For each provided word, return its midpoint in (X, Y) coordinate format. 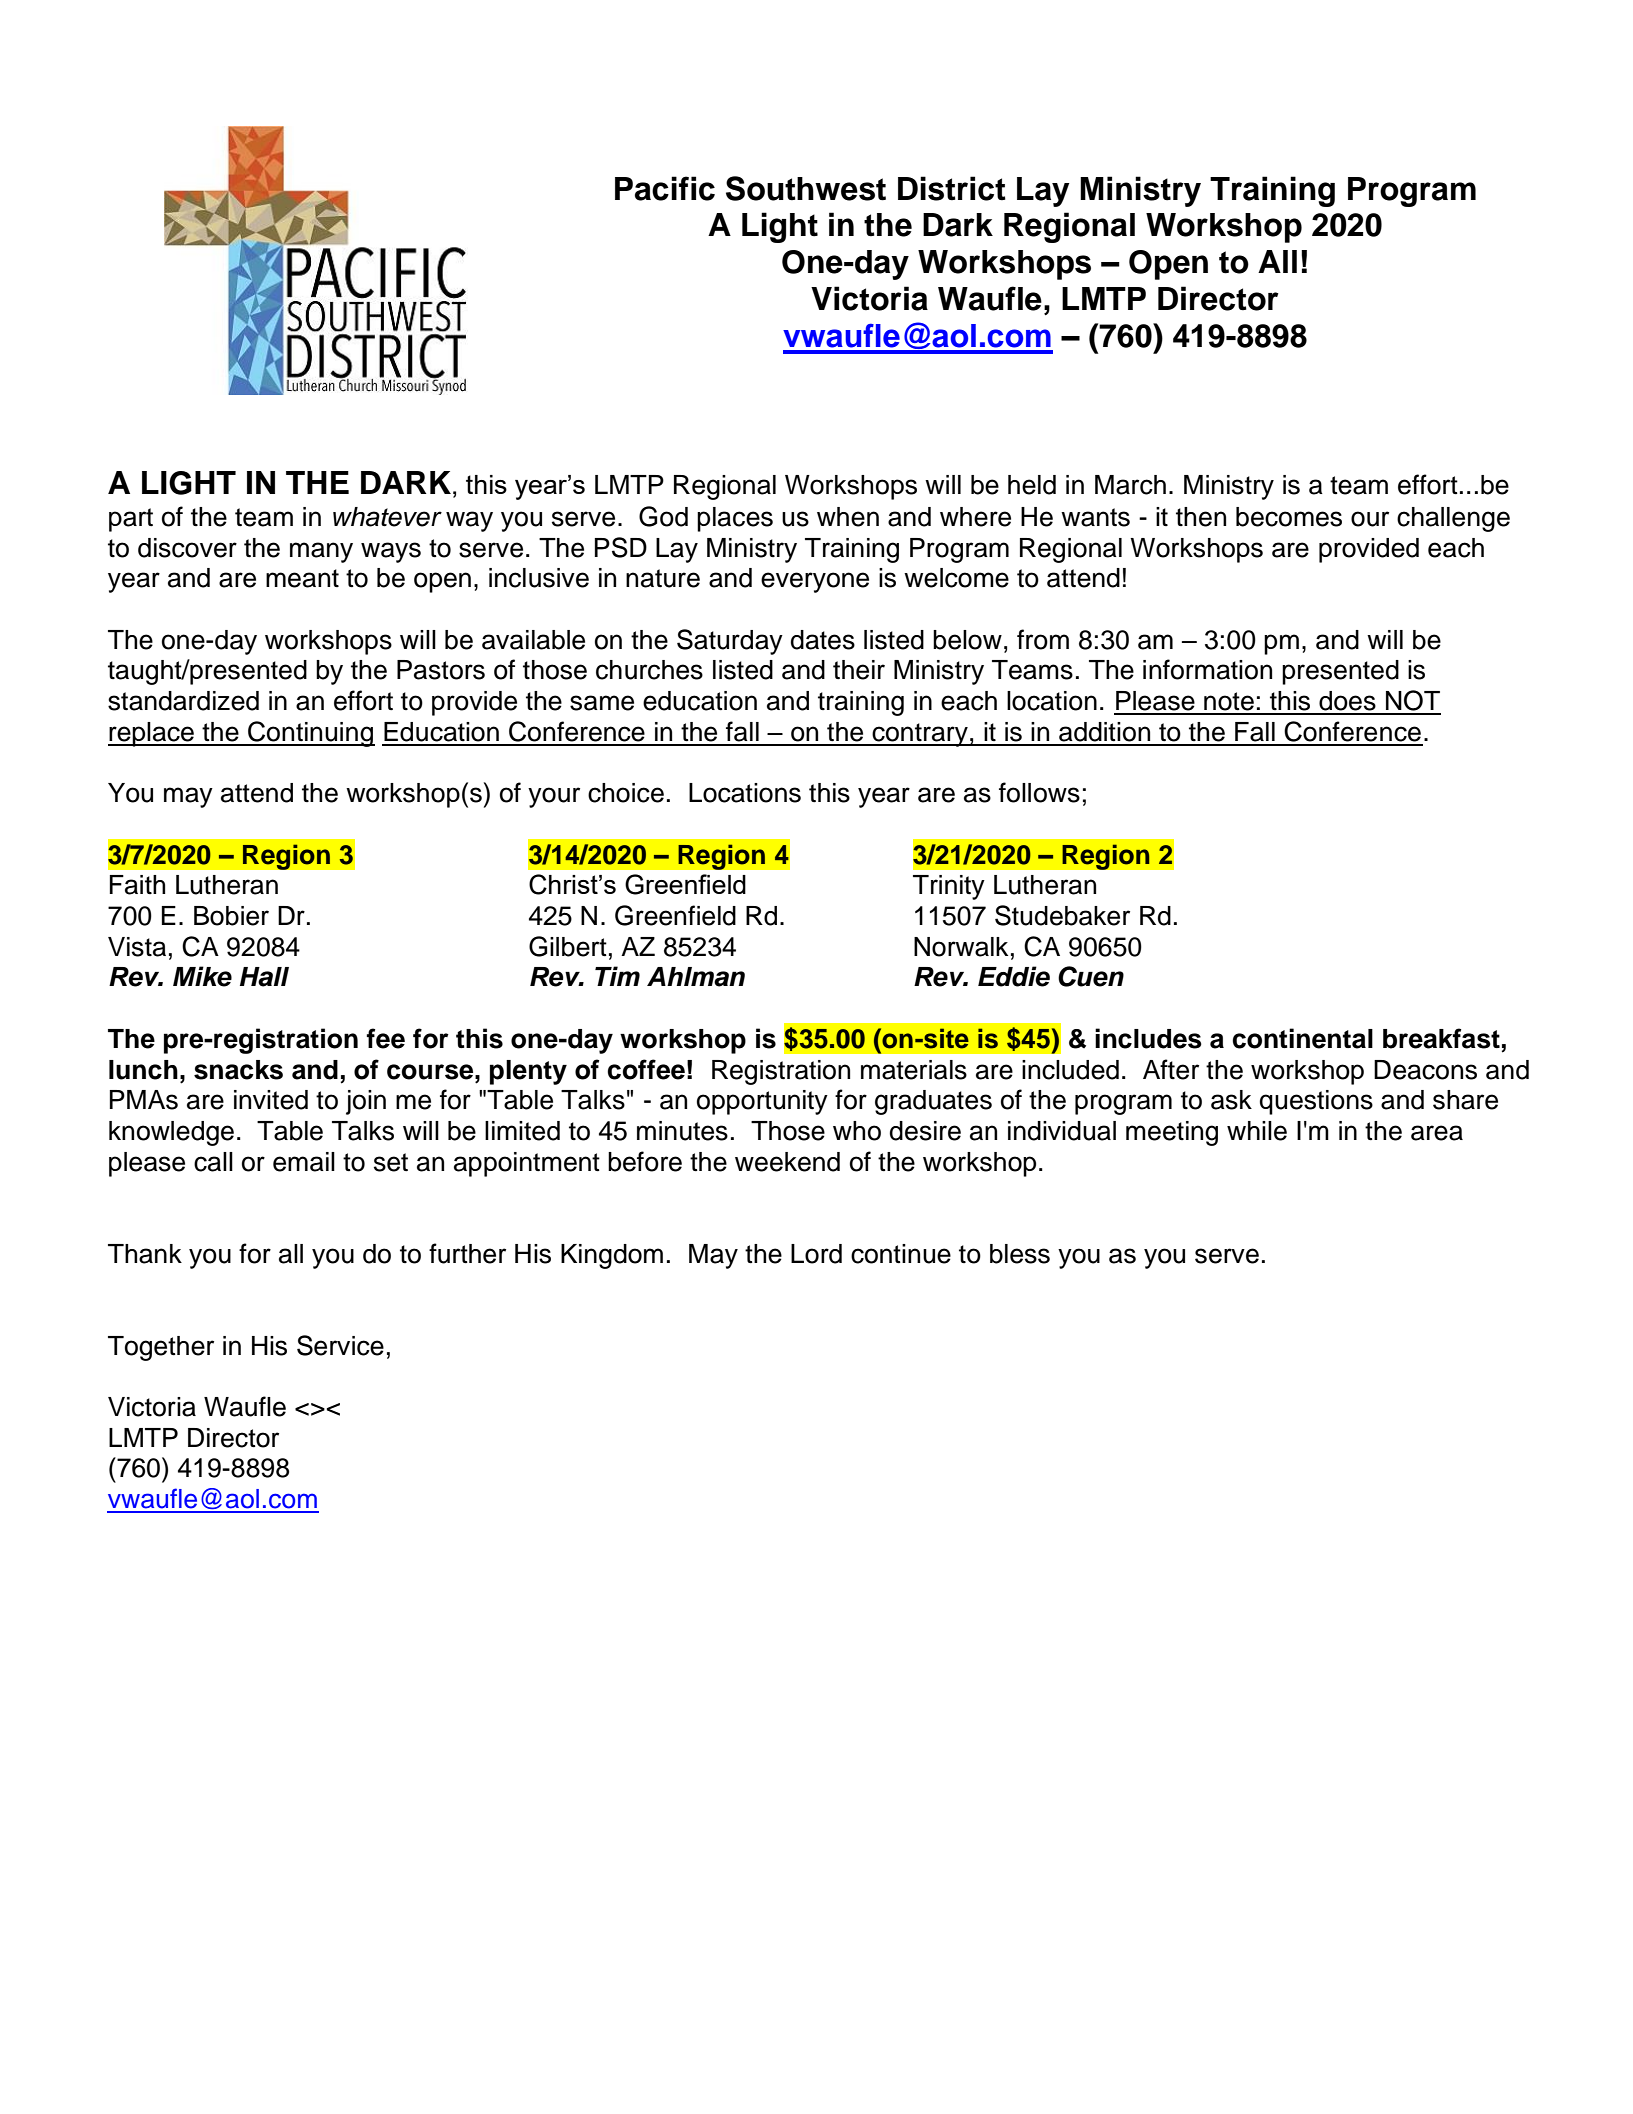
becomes (1289, 517)
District (952, 188)
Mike (202, 976)
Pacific (665, 188)
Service (340, 1345)
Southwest (806, 188)
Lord (816, 1254)
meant (302, 578)
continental (1302, 1038)
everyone (815, 582)
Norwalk (961, 947)
